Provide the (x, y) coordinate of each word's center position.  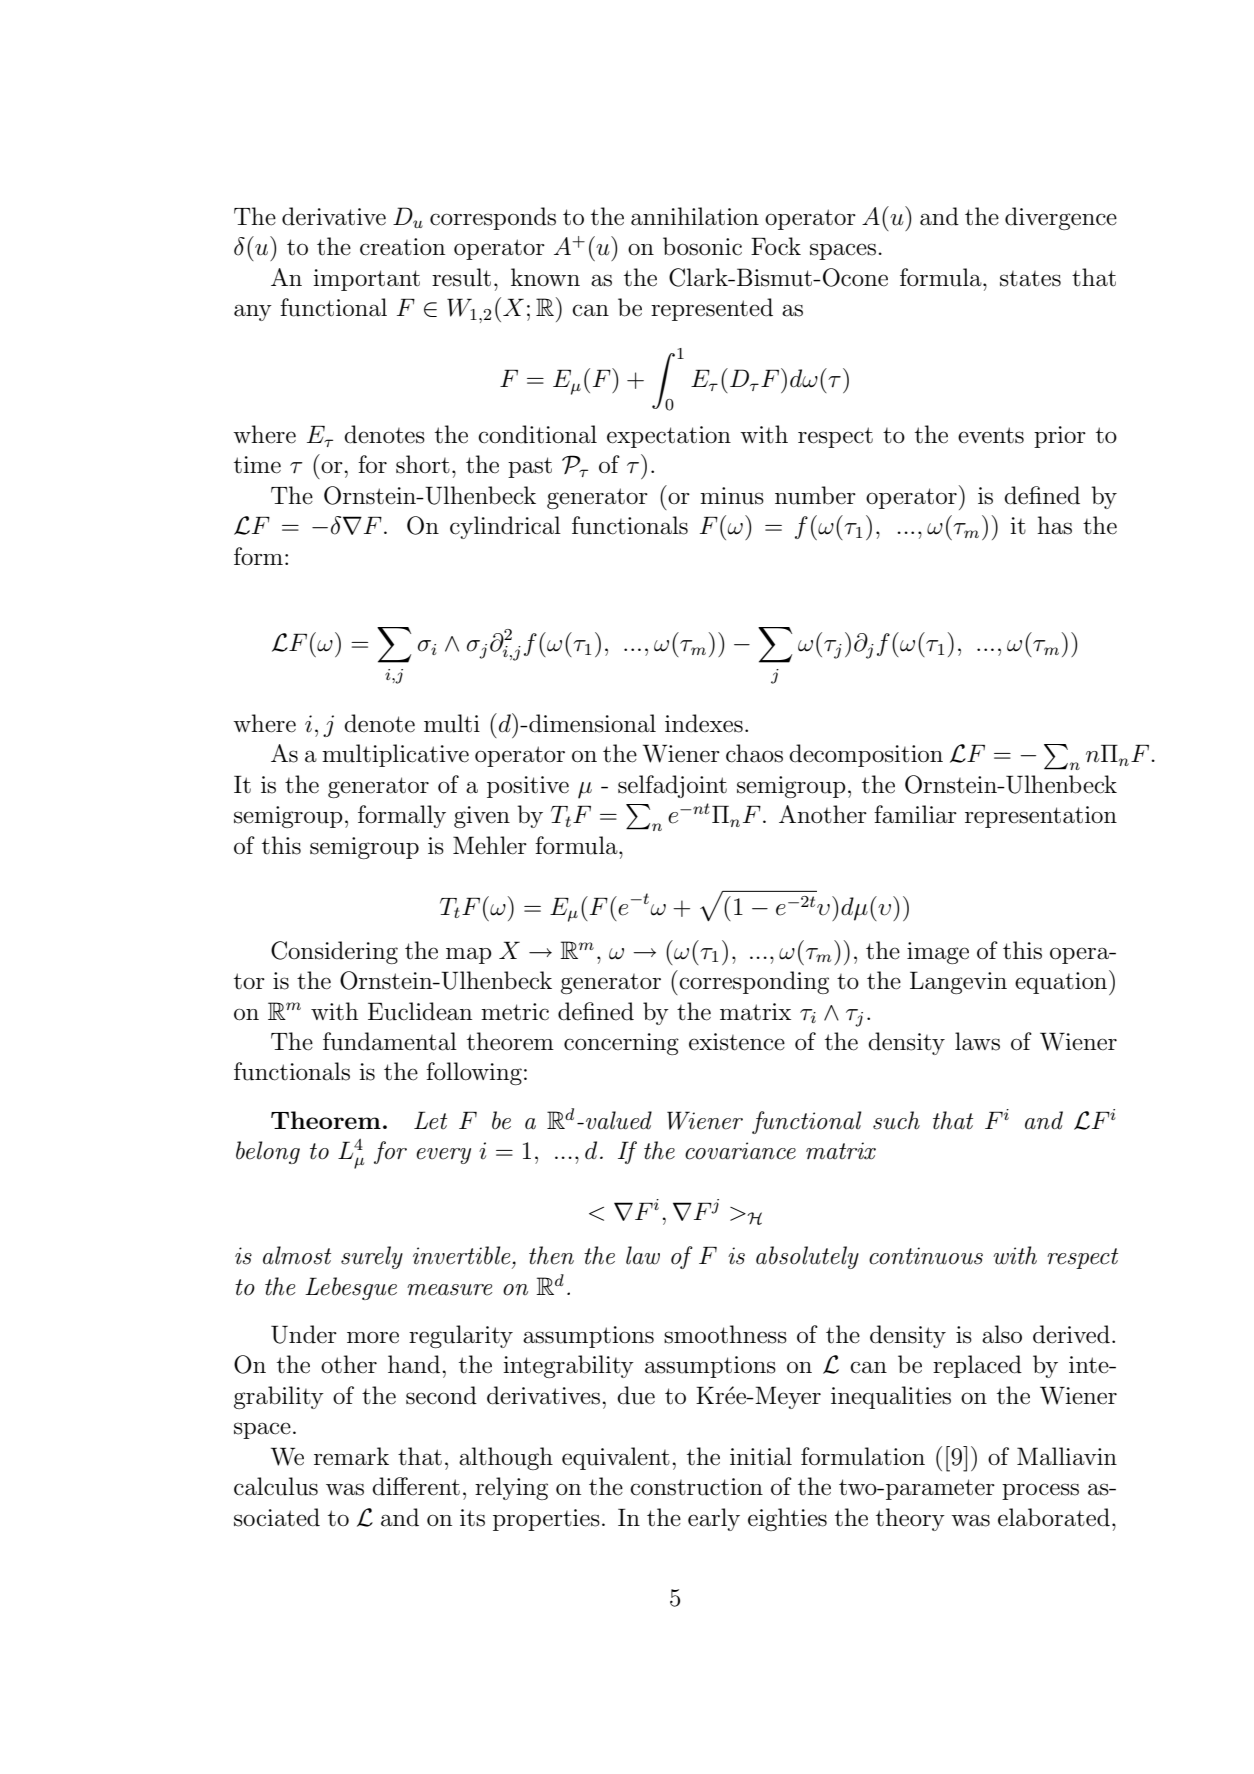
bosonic (702, 246)
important (366, 280)
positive (528, 787)
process (1040, 1491)
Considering (334, 952)
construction (696, 1487)
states (1030, 279)
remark (351, 1456)
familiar (915, 814)
